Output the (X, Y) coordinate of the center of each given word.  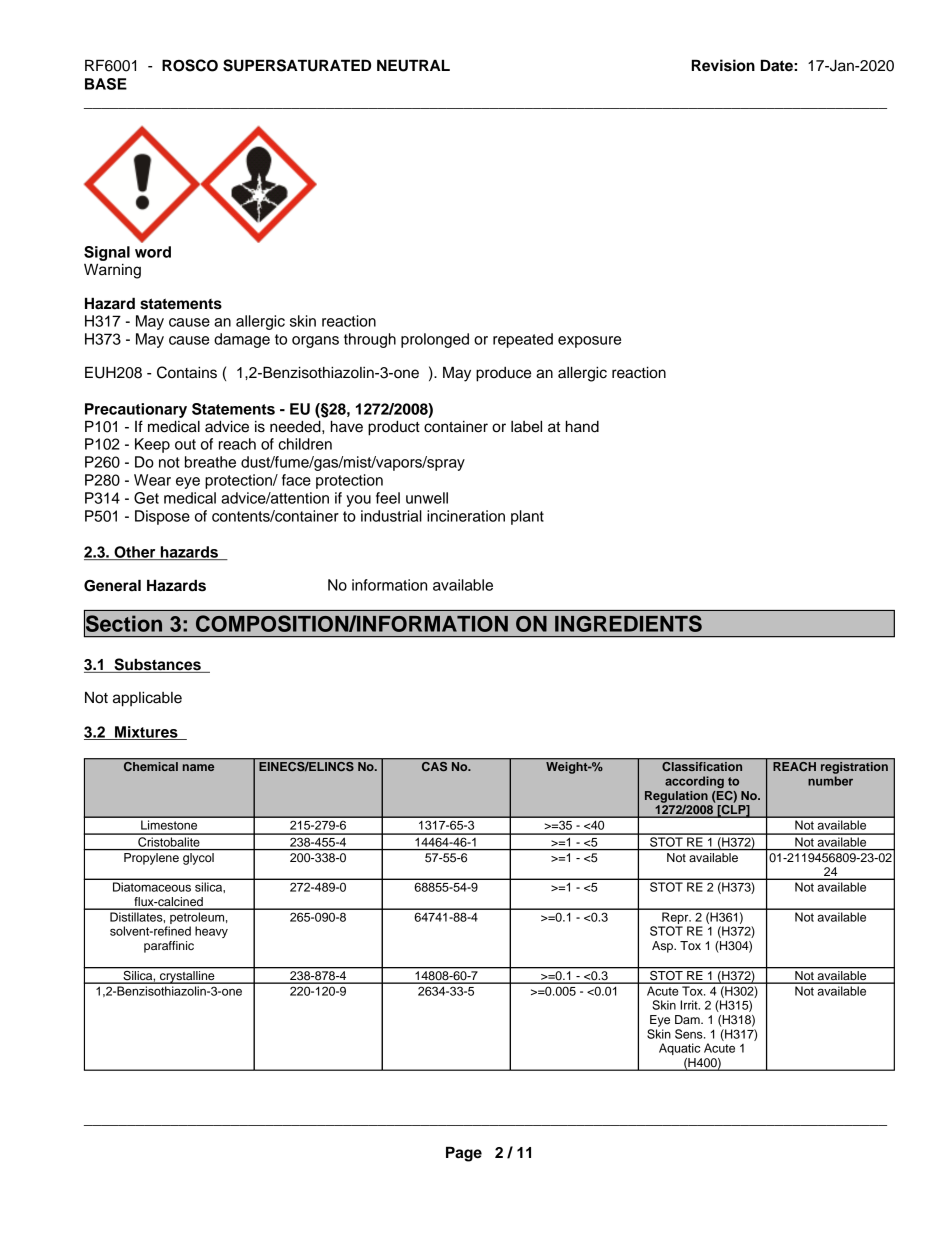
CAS (434, 766)
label (526, 427)
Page (464, 1154)
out (185, 444)
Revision (723, 65)
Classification (702, 766)
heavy (211, 932)
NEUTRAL (413, 65)
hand (582, 426)
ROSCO (190, 65)
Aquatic (679, 1049)
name (198, 767)
